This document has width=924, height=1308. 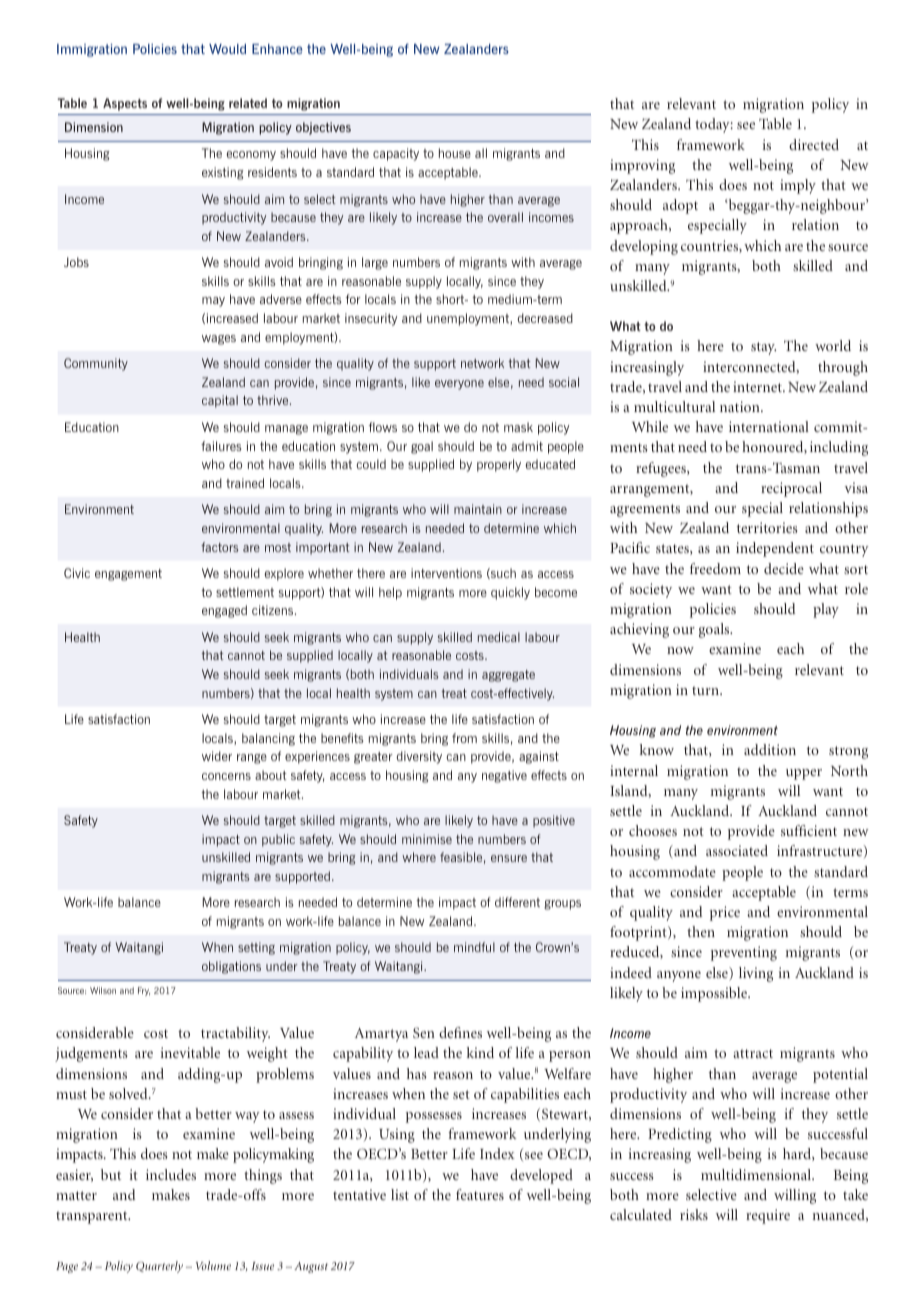 What do you see at coordinates (706, 690) in the document?
I see `turn` at bounding box center [706, 690].
